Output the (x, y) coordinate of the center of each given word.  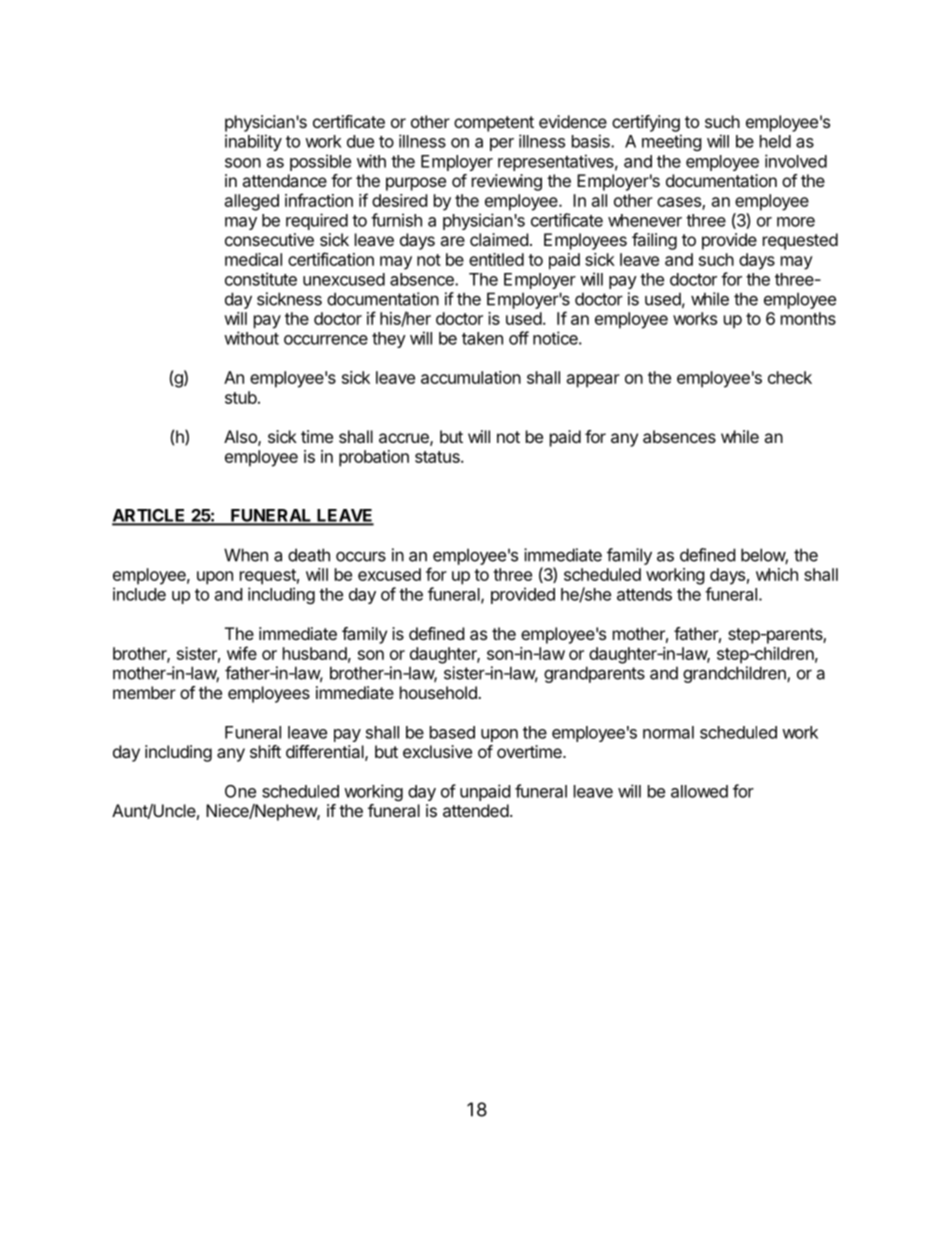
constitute (261, 279)
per (502, 144)
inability (253, 142)
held (775, 141)
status (438, 457)
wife (242, 653)
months (808, 318)
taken (482, 338)
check (790, 377)
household (439, 692)
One (240, 791)
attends (644, 594)
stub (241, 397)
